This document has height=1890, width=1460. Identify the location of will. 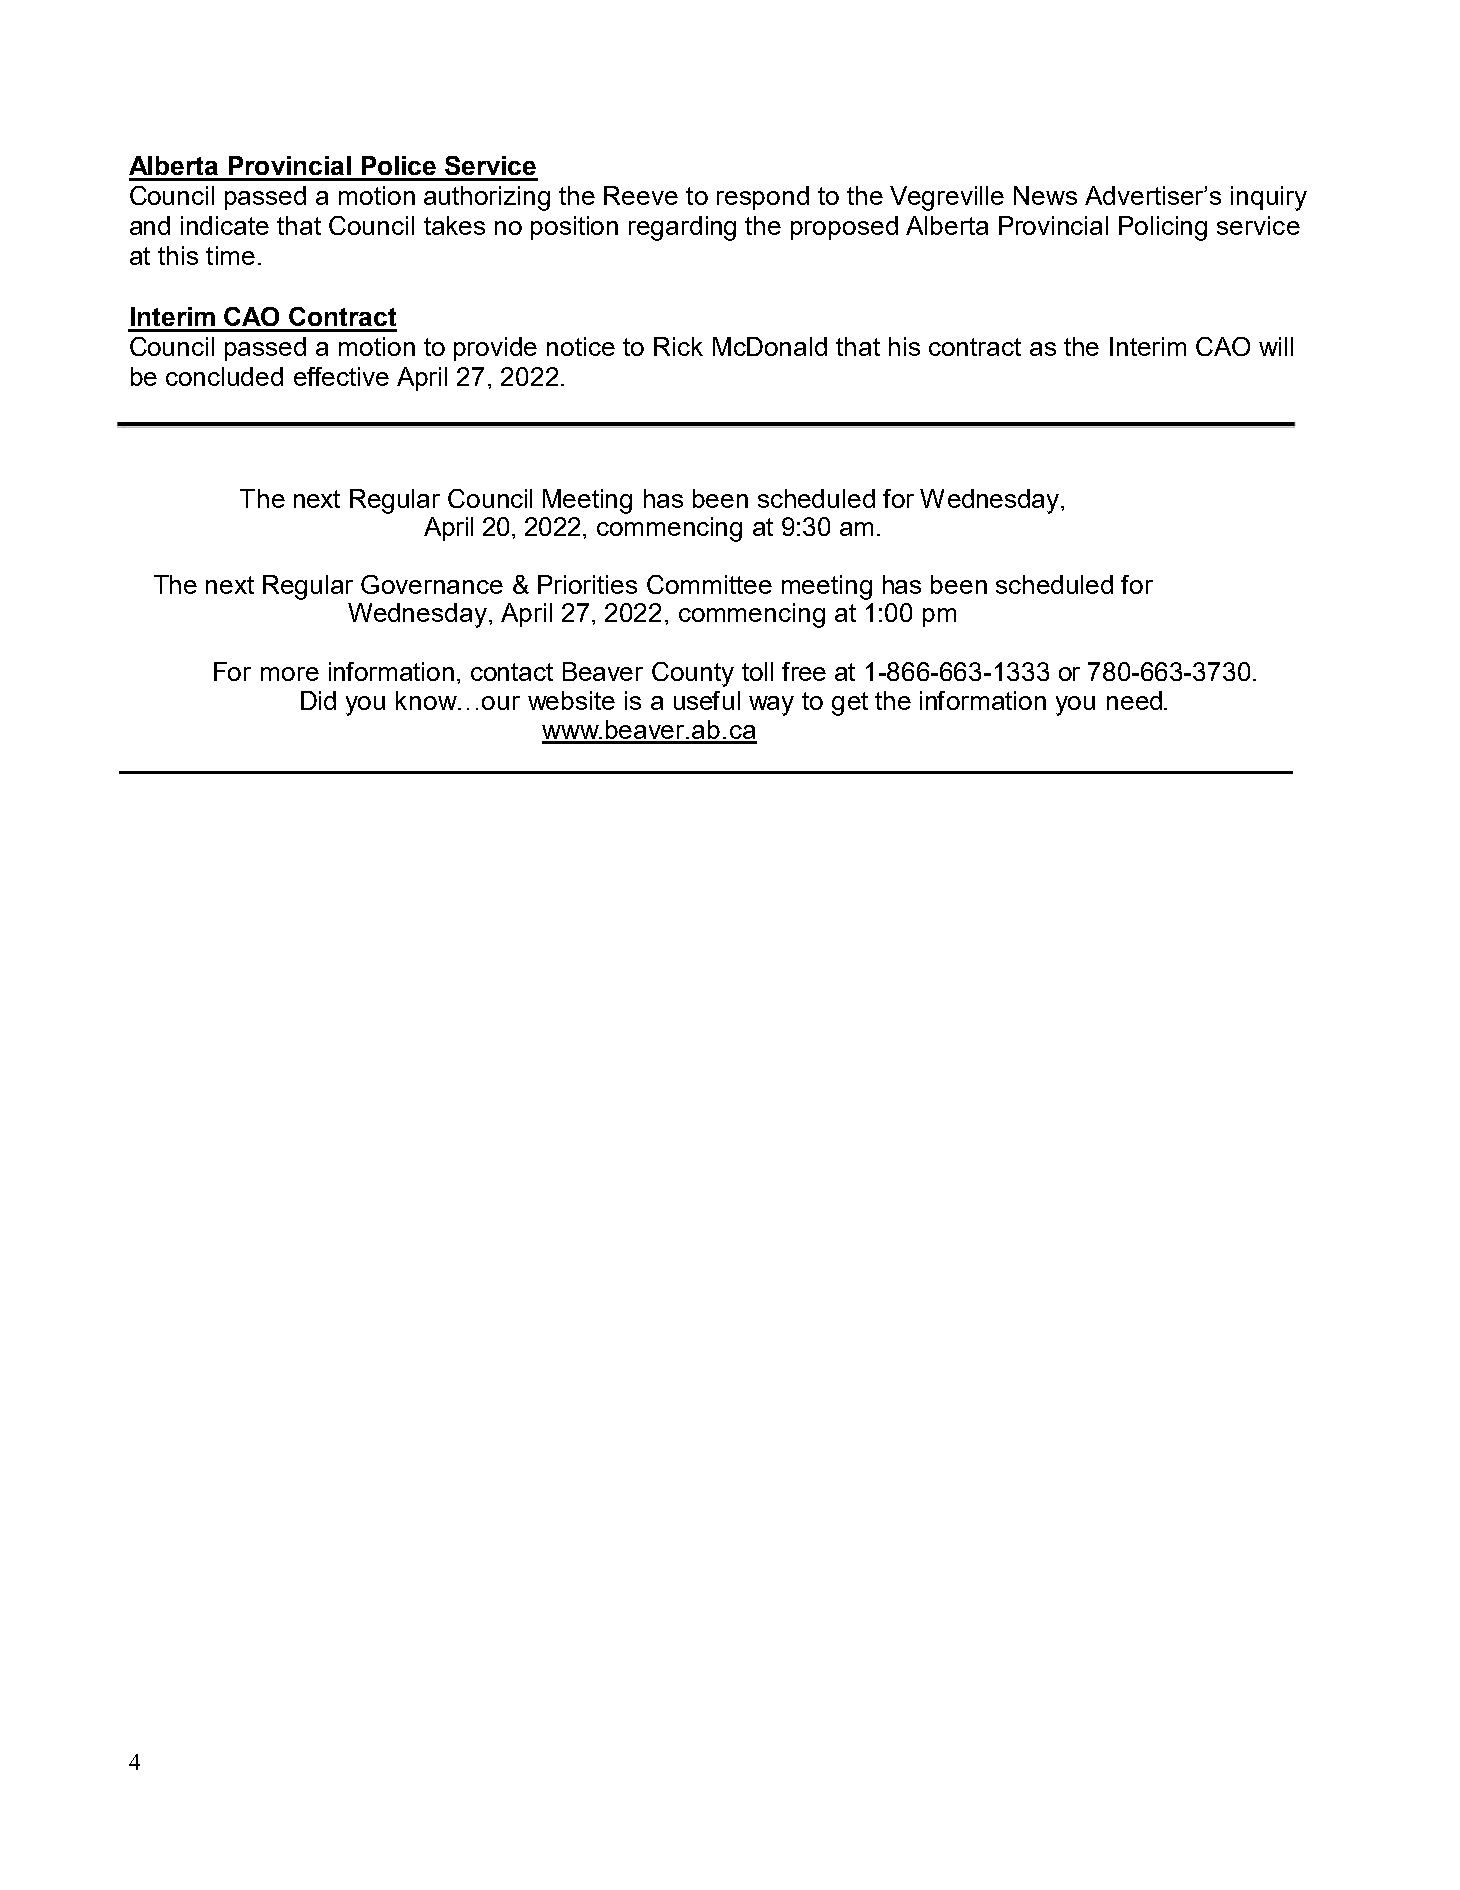
(1276, 346).
